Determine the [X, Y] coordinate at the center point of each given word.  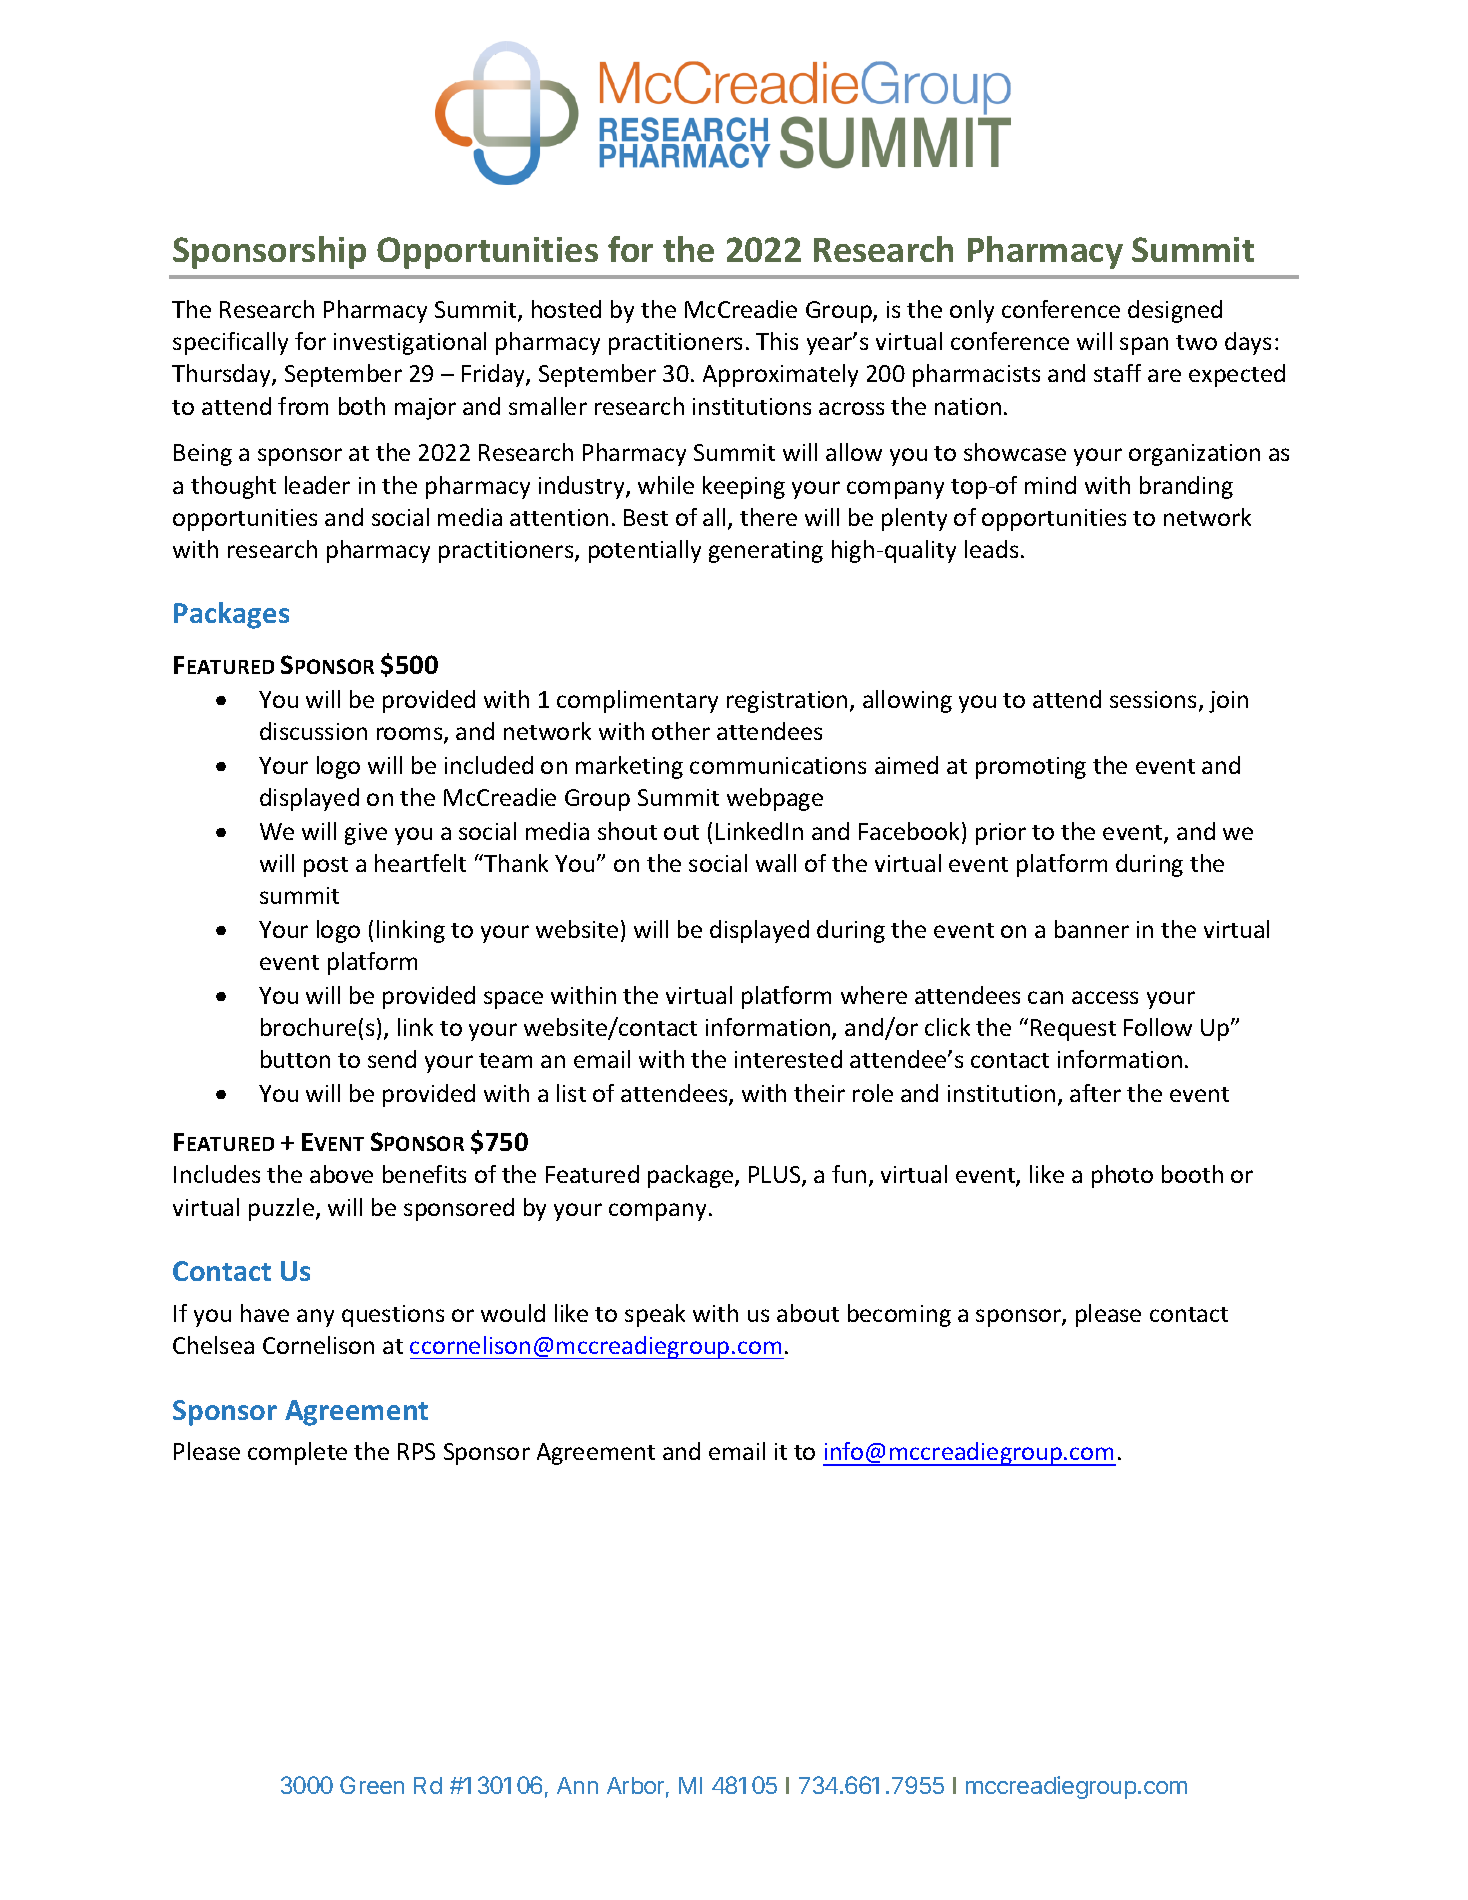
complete [297, 1453]
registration [787, 702]
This [777, 341]
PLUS [776, 1176]
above [341, 1174]
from [303, 406]
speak [655, 1315]
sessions [1153, 699]
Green [372, 1785]
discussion [313, 731]
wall [776, 863]
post [326, 867]
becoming [899, 1315]
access [1105, 997]
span [1144, 346]
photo [1122, 1176]
